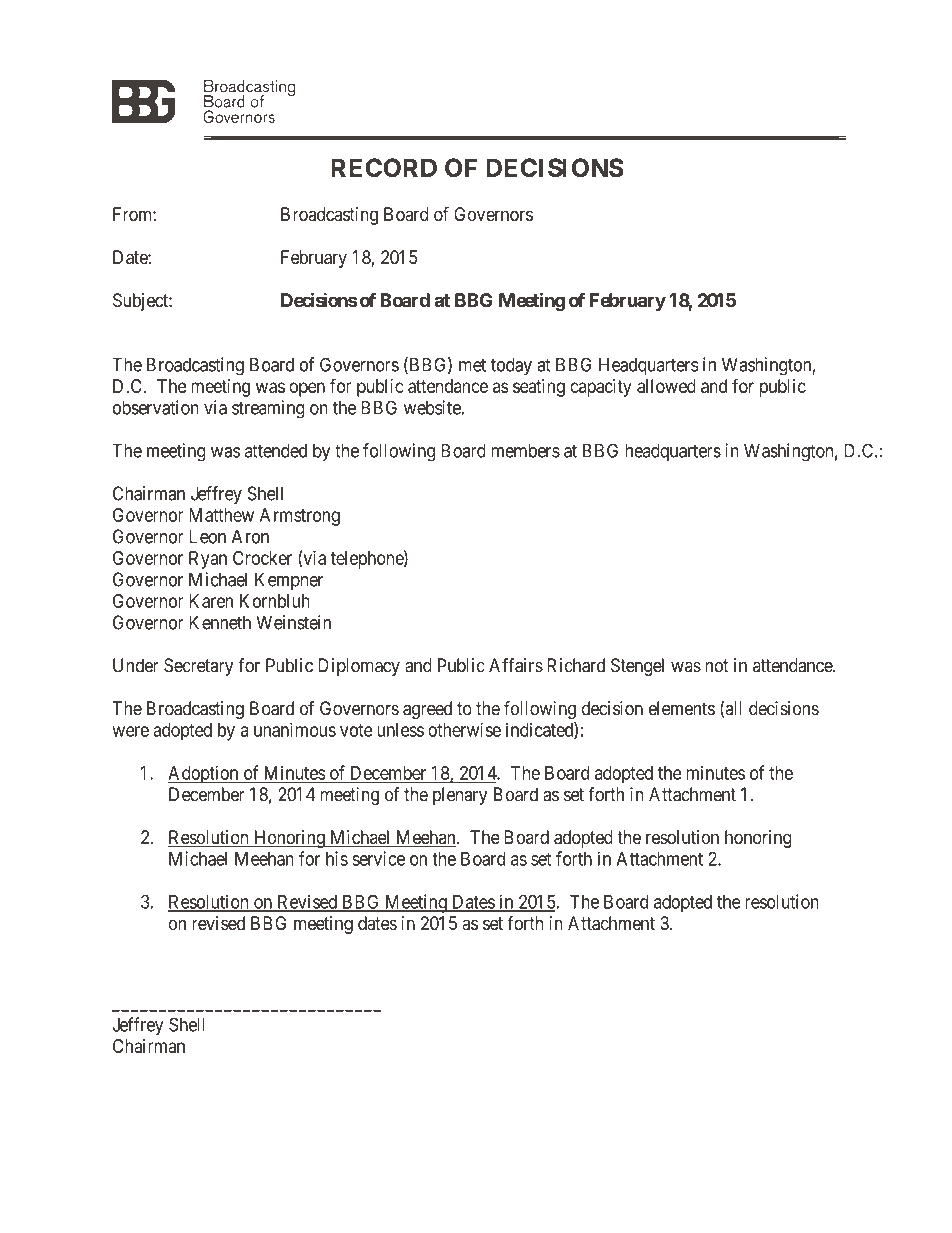  What do you see at coordinates (511, 366) in the screenshot?
I see `today` at bounding box center [511, 366].
